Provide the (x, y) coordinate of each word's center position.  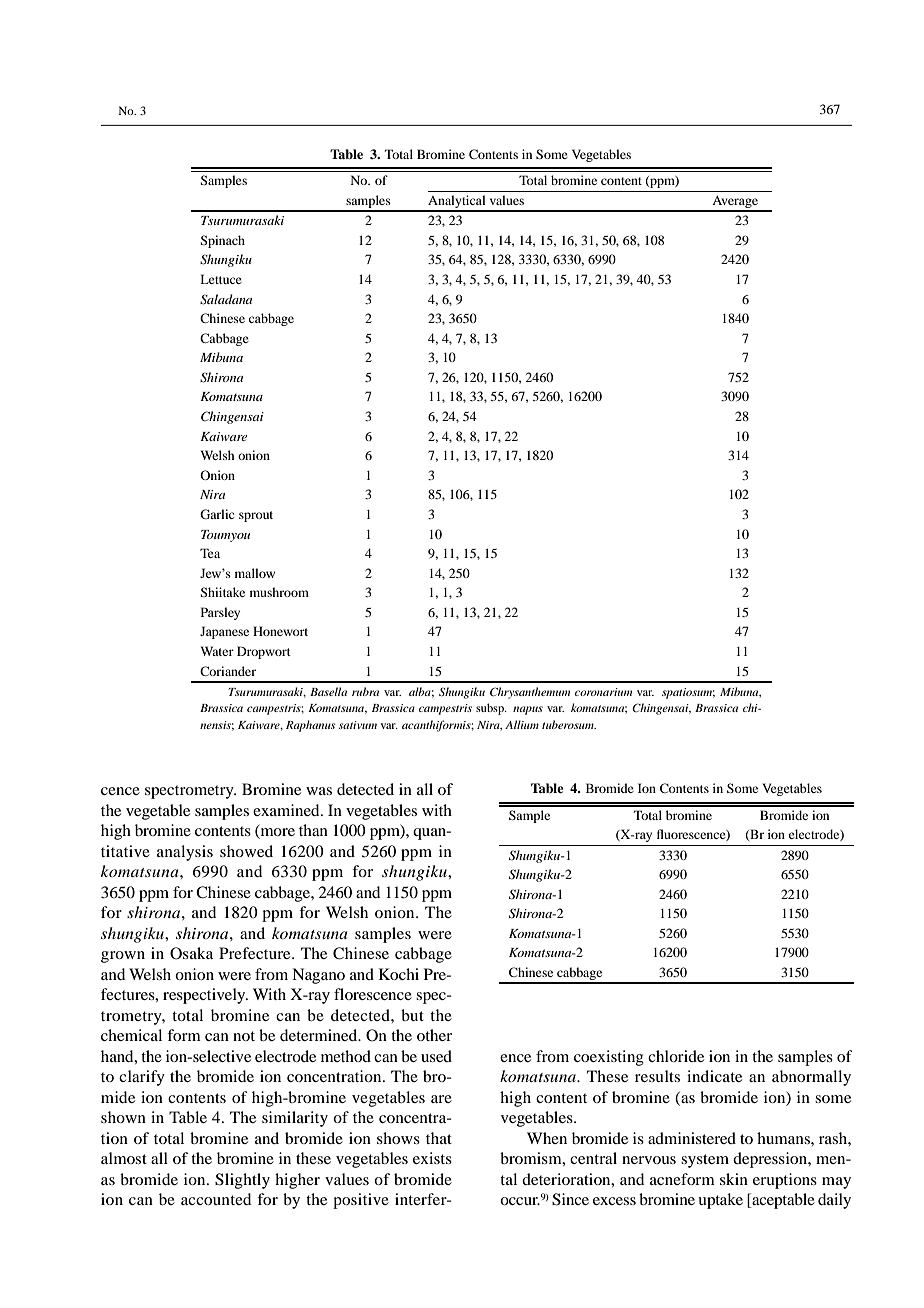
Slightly (242, 1181)
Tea (210, 553)
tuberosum (569, 724)
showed (246, 851)
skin (734, 1179)
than (313, 830)
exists (432, 1158)
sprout (256, 516)
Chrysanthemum (530, 693)
